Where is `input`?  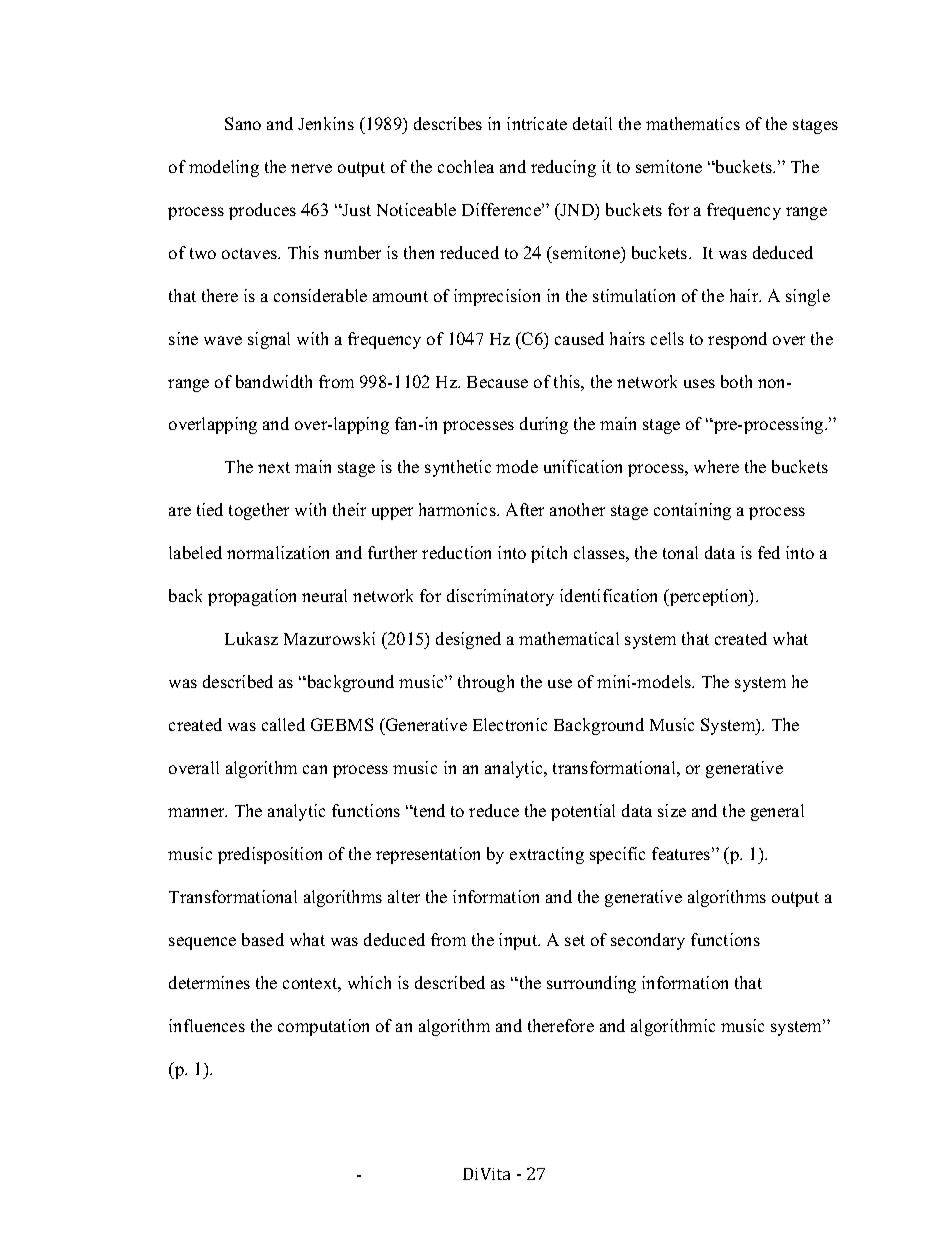
input is located at coordinates (519, 941).
